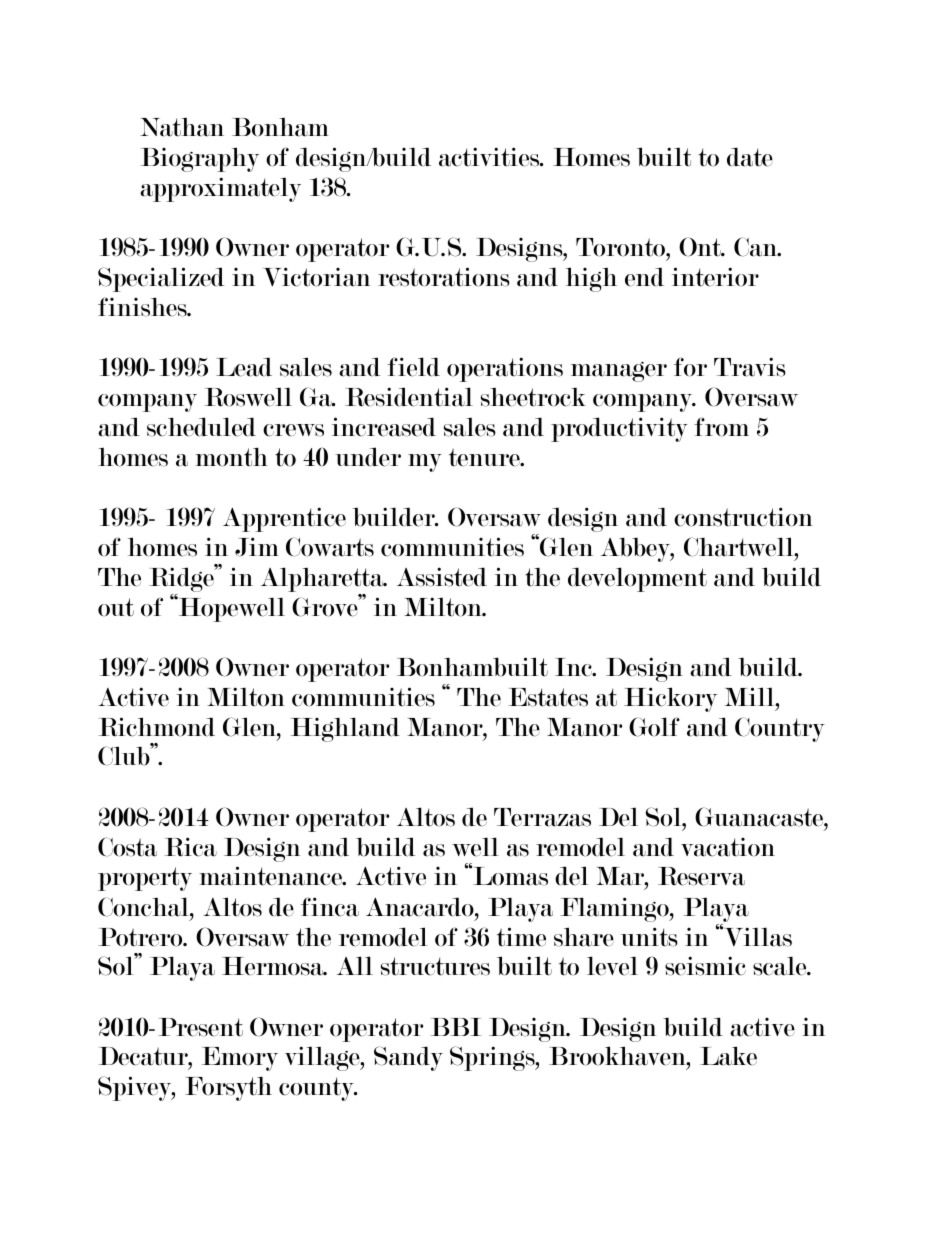 Image resolution: width=952 pixels, height=1233 pixels. What do you see at coordinates (743, 517) in the screenshot?
I see `construction` at bounding box center [743, 517].
